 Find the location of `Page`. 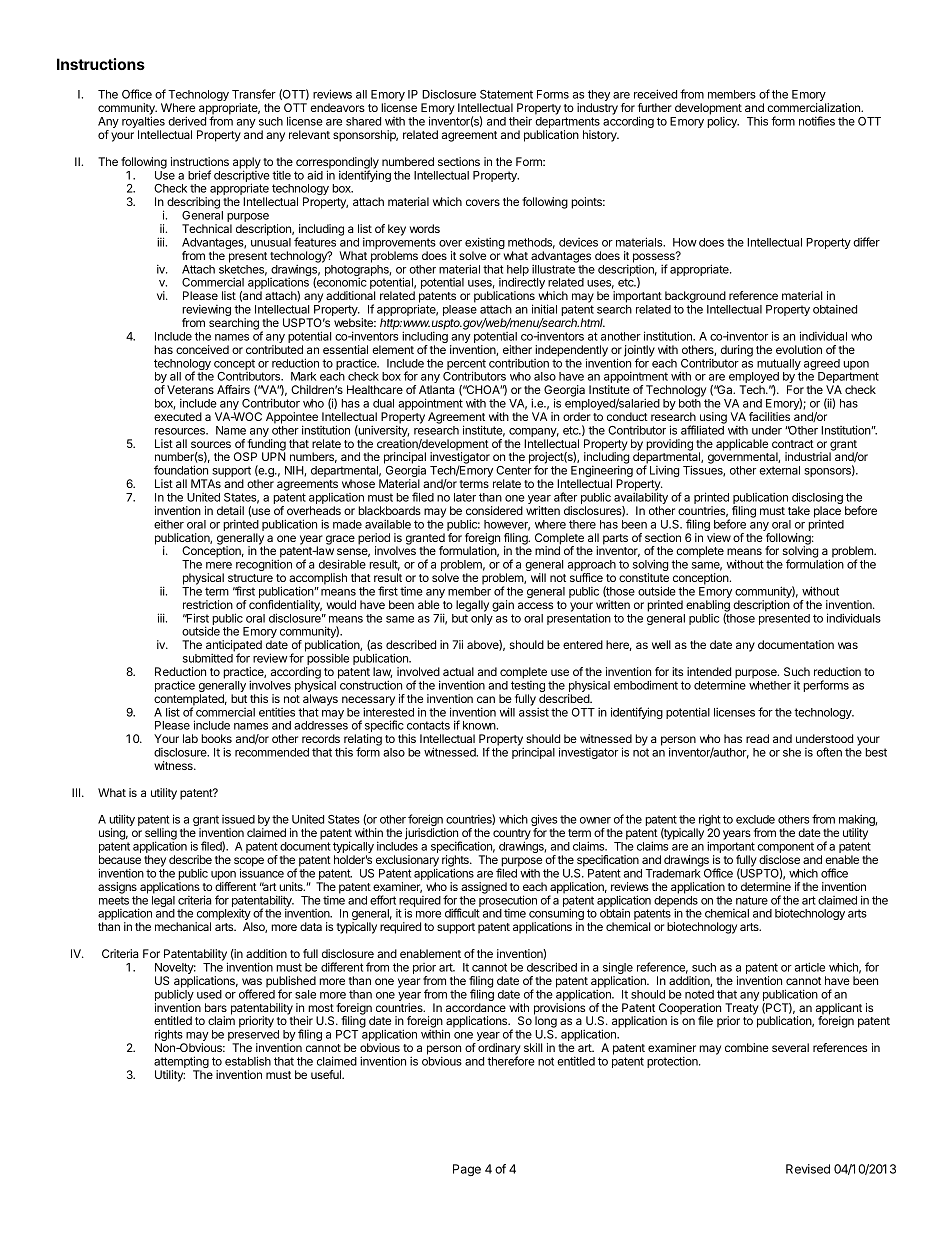

Page is located at coordinates (467, 1170).
